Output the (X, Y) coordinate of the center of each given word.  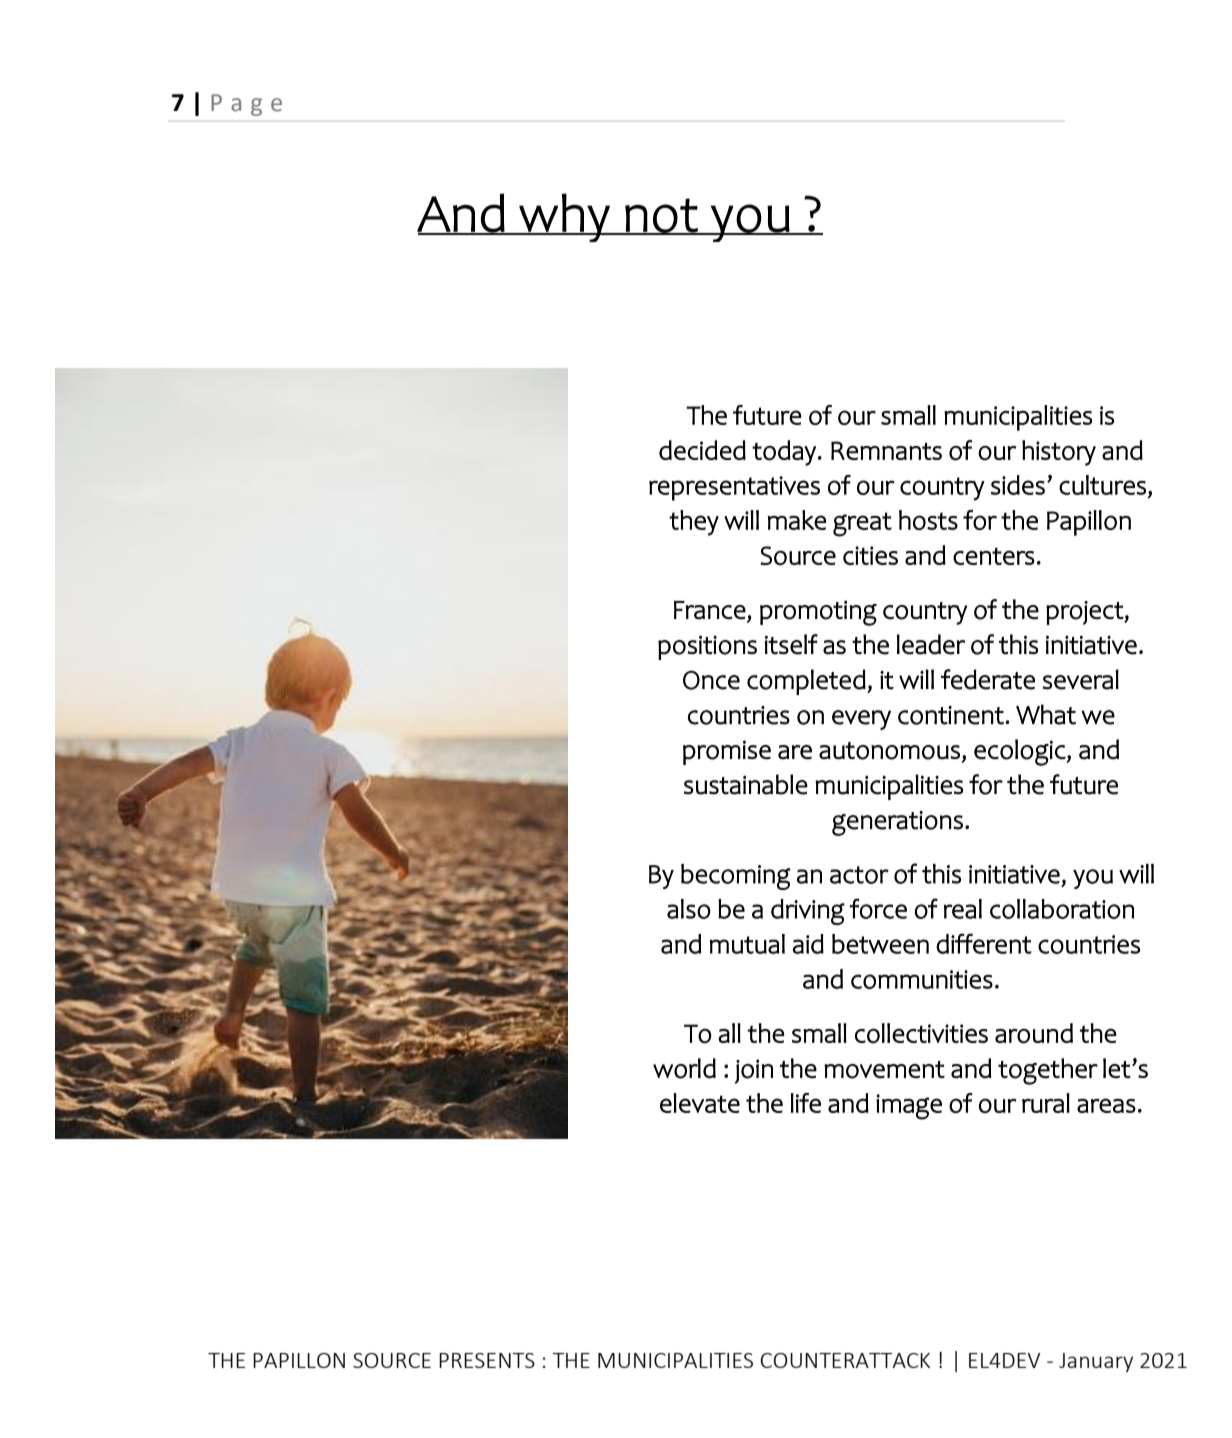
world (684, 1068)
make (797, 520)
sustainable (746, 784)
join (754, 1071)
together (1048, 1071)
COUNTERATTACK (845, 1360)
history (1059, 453)
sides (1018, 485)
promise (727, 752)
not (662, 216)
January (1096, 1362)
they (694, 523)
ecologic (1020, 752)
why (564, 217)
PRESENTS (487, 1360)
